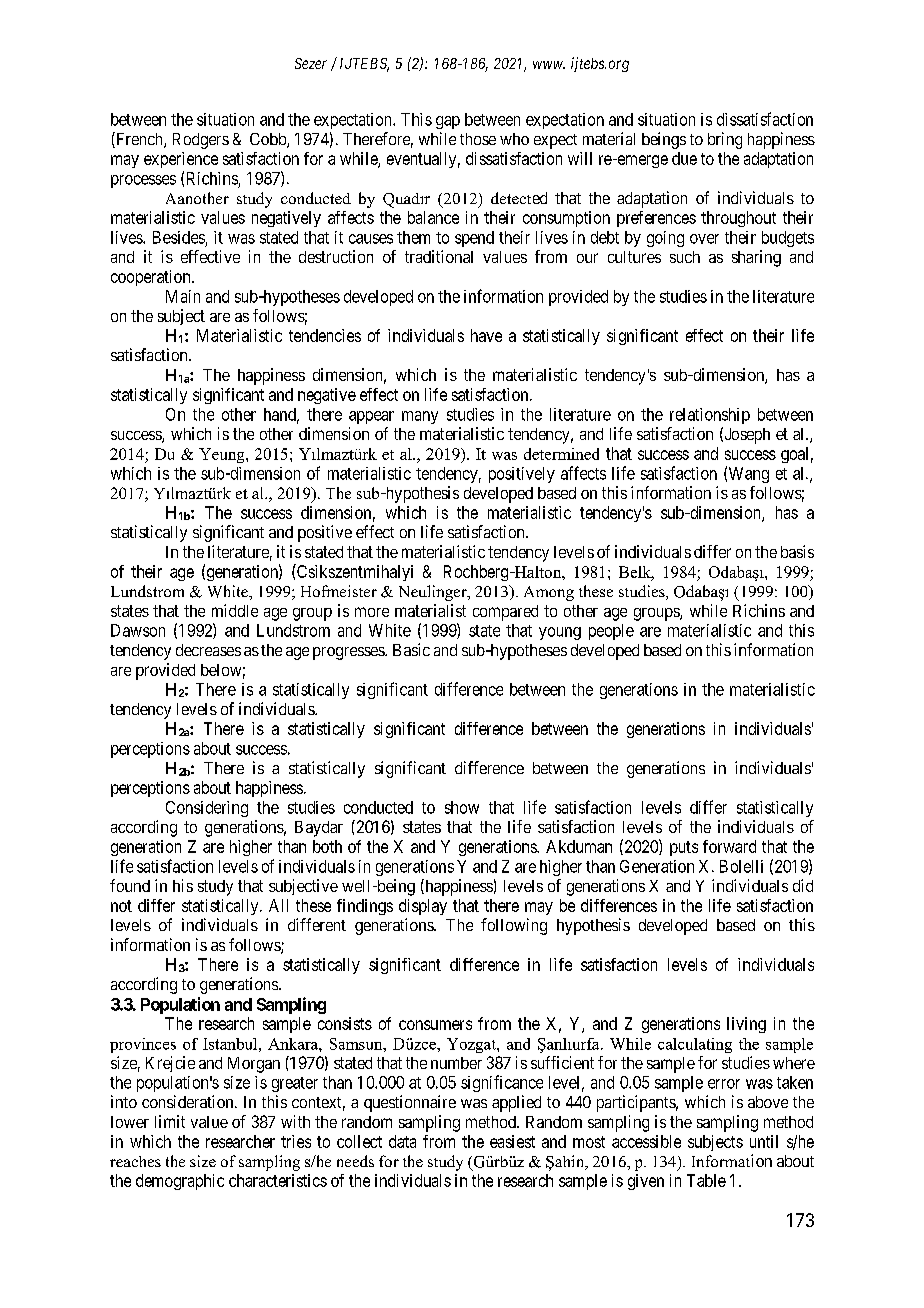 The height and width of the screenshot is (1308, 924). Describe the element at coordinates (478, 139) in the screenshot. I see `those` at that location.
